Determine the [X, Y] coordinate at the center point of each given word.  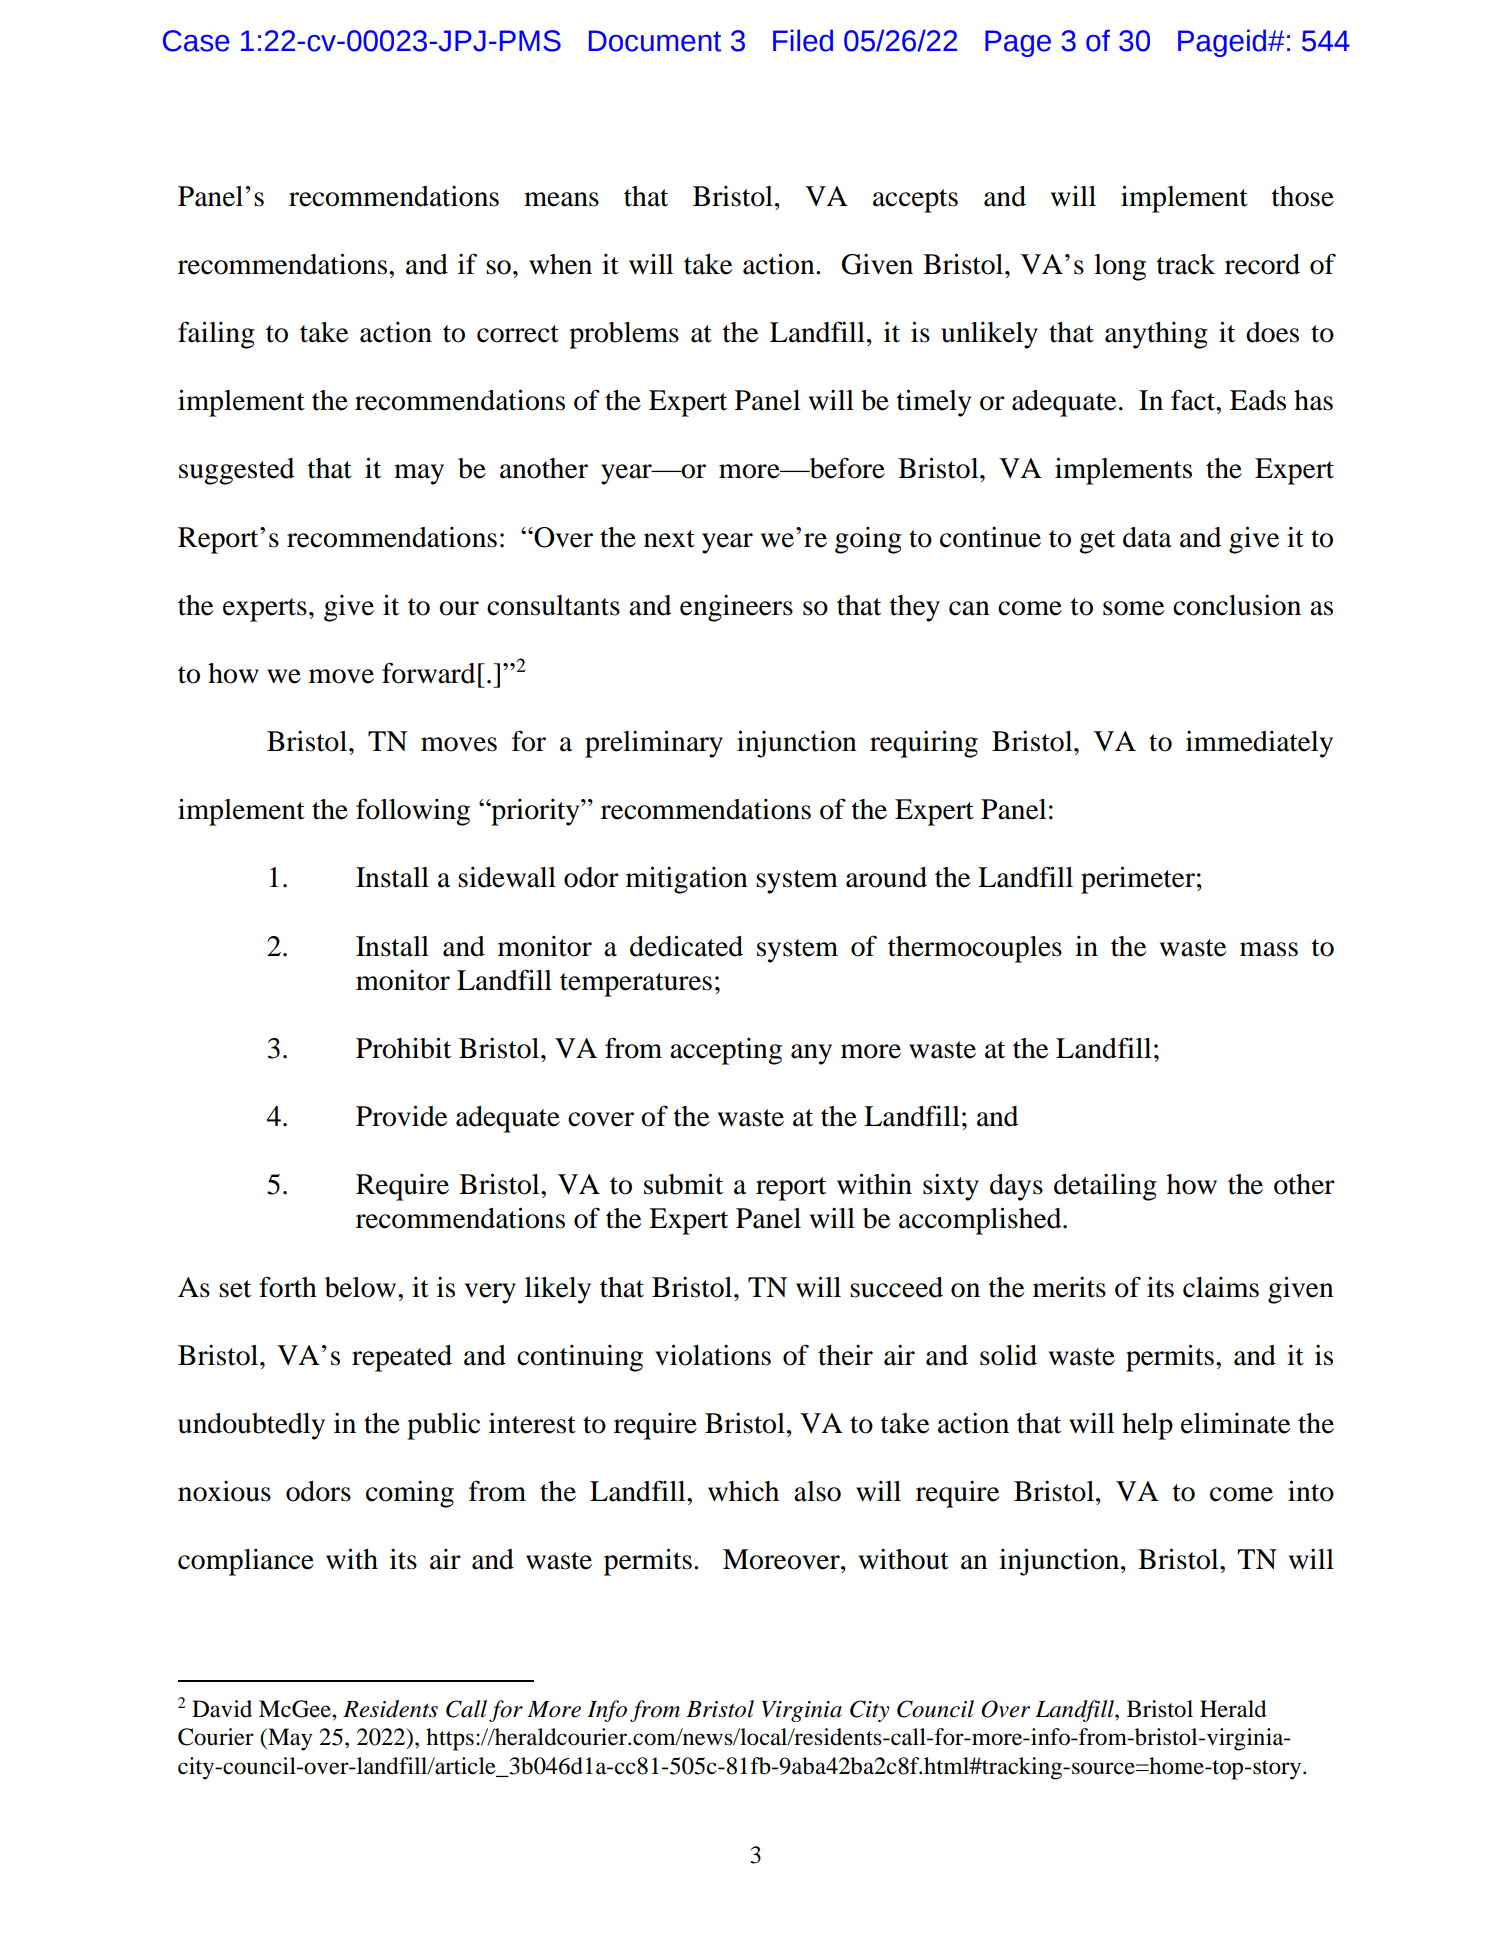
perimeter [1138, 880]
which [743, 1491]
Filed [803, 40]
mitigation [687, 880]
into [1311, 1491]
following [413, 812]
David [222, 1709]
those [1303, 196]
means [561, 199]
